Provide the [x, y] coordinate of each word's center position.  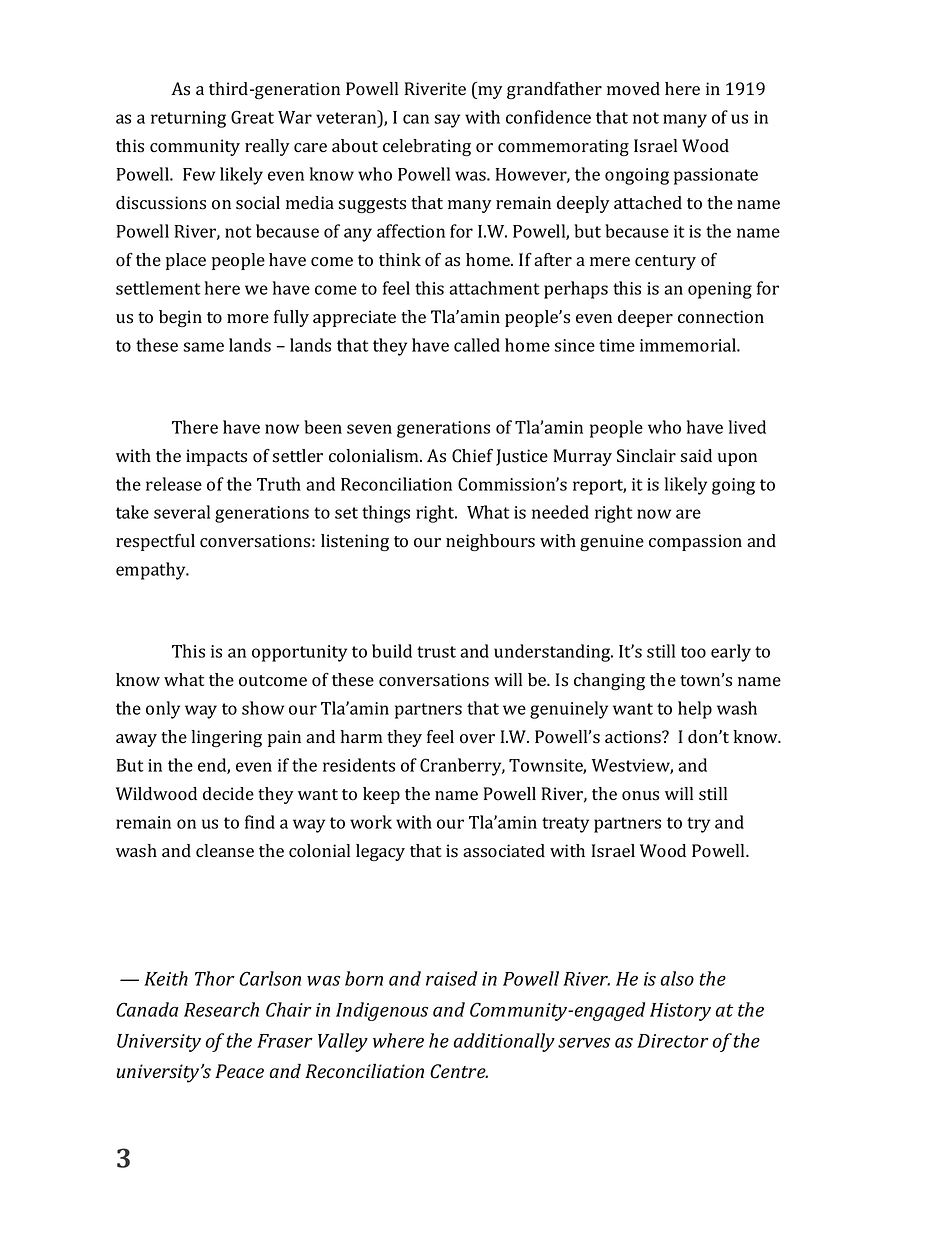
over [477, 739]
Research [221, 1009]
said [696, 456]
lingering [227, 738]
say [447, 121]
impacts [216, 457]
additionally [504, 1042]
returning [188, 119]
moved [633, 89]
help [695, 710]
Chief [472, 456]
